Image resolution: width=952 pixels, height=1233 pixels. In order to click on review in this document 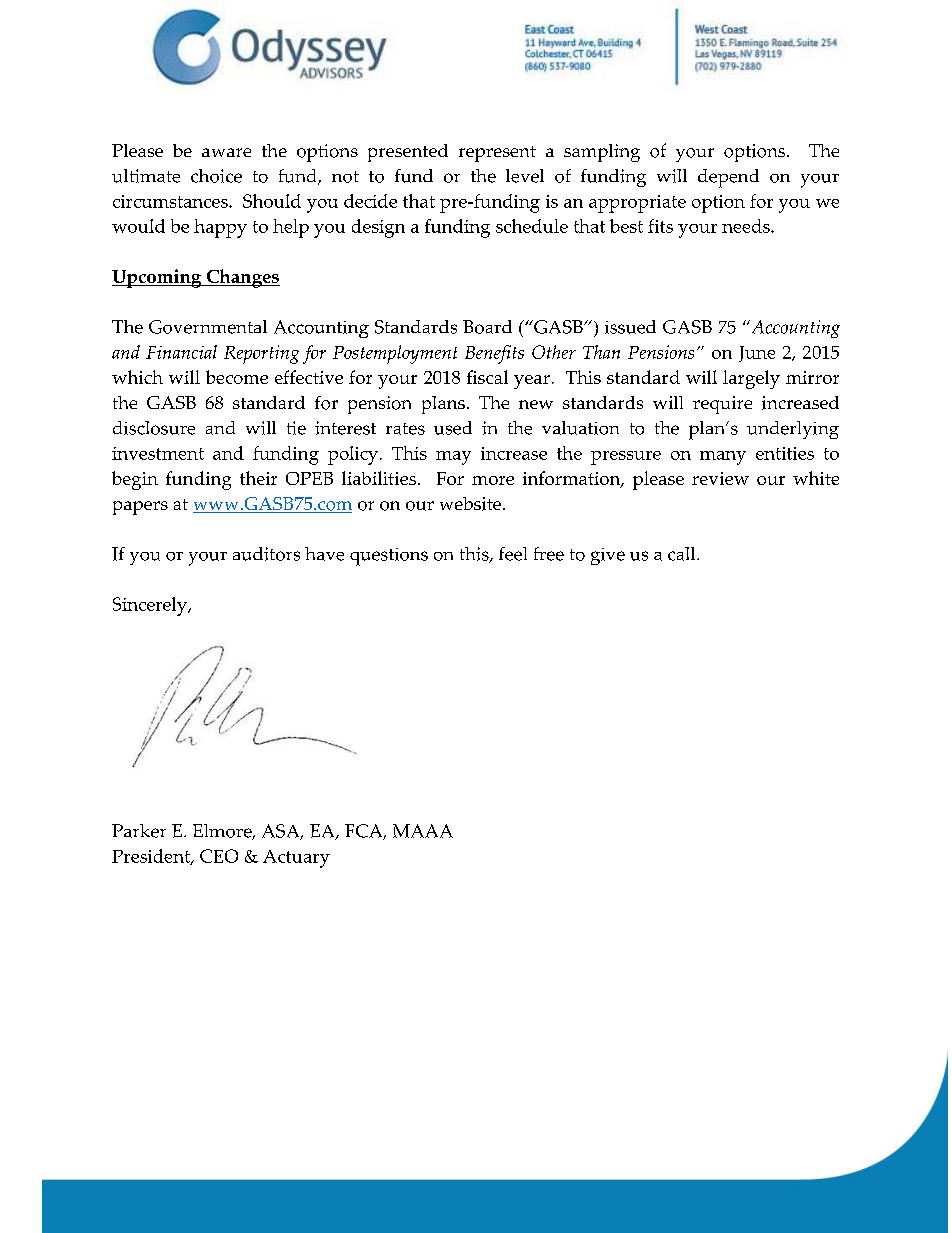, I will do `click(720, 478)`.
